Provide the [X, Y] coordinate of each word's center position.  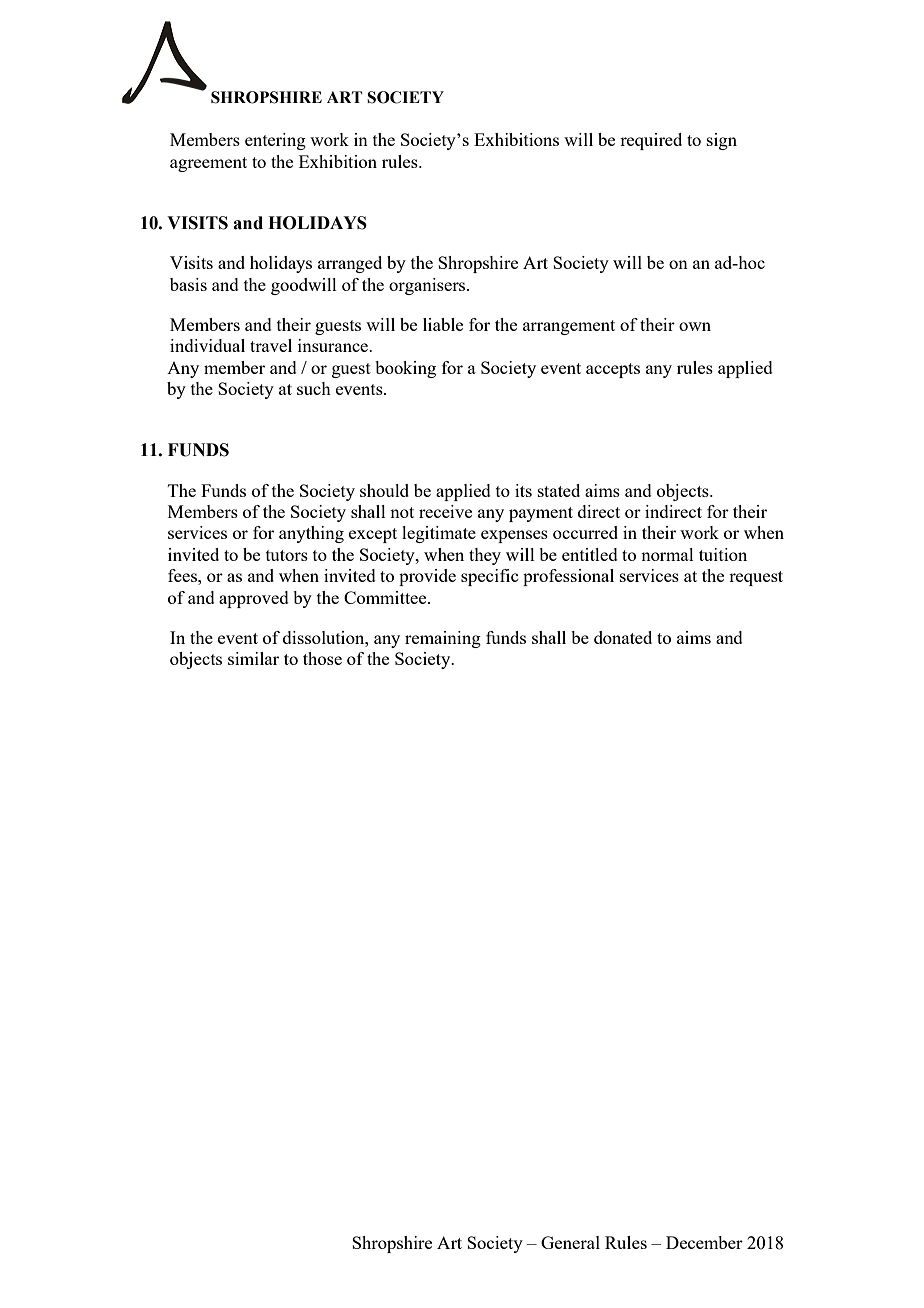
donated [623, 637]
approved [254, 599]
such [314, 388]
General [570, 1242]
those [322, 658]
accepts [613, 370]
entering [275, 141]
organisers [428, 286]
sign [722, 141]
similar [253, 658]
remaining [443, 639]
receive [445, 511]
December [704, 1242]
